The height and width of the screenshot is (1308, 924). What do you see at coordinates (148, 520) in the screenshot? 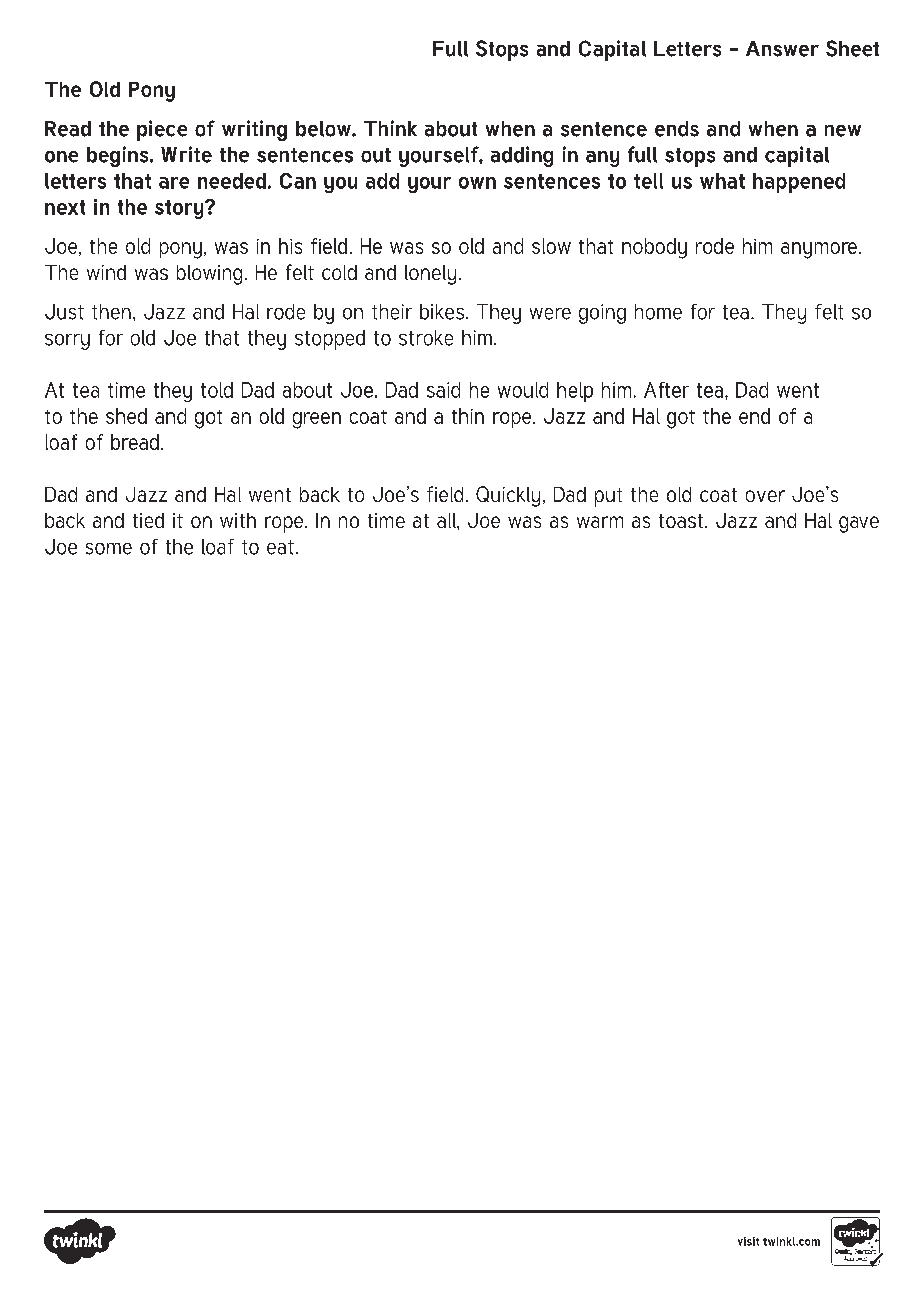
I see `tied` at bounding box center [148, 520].
